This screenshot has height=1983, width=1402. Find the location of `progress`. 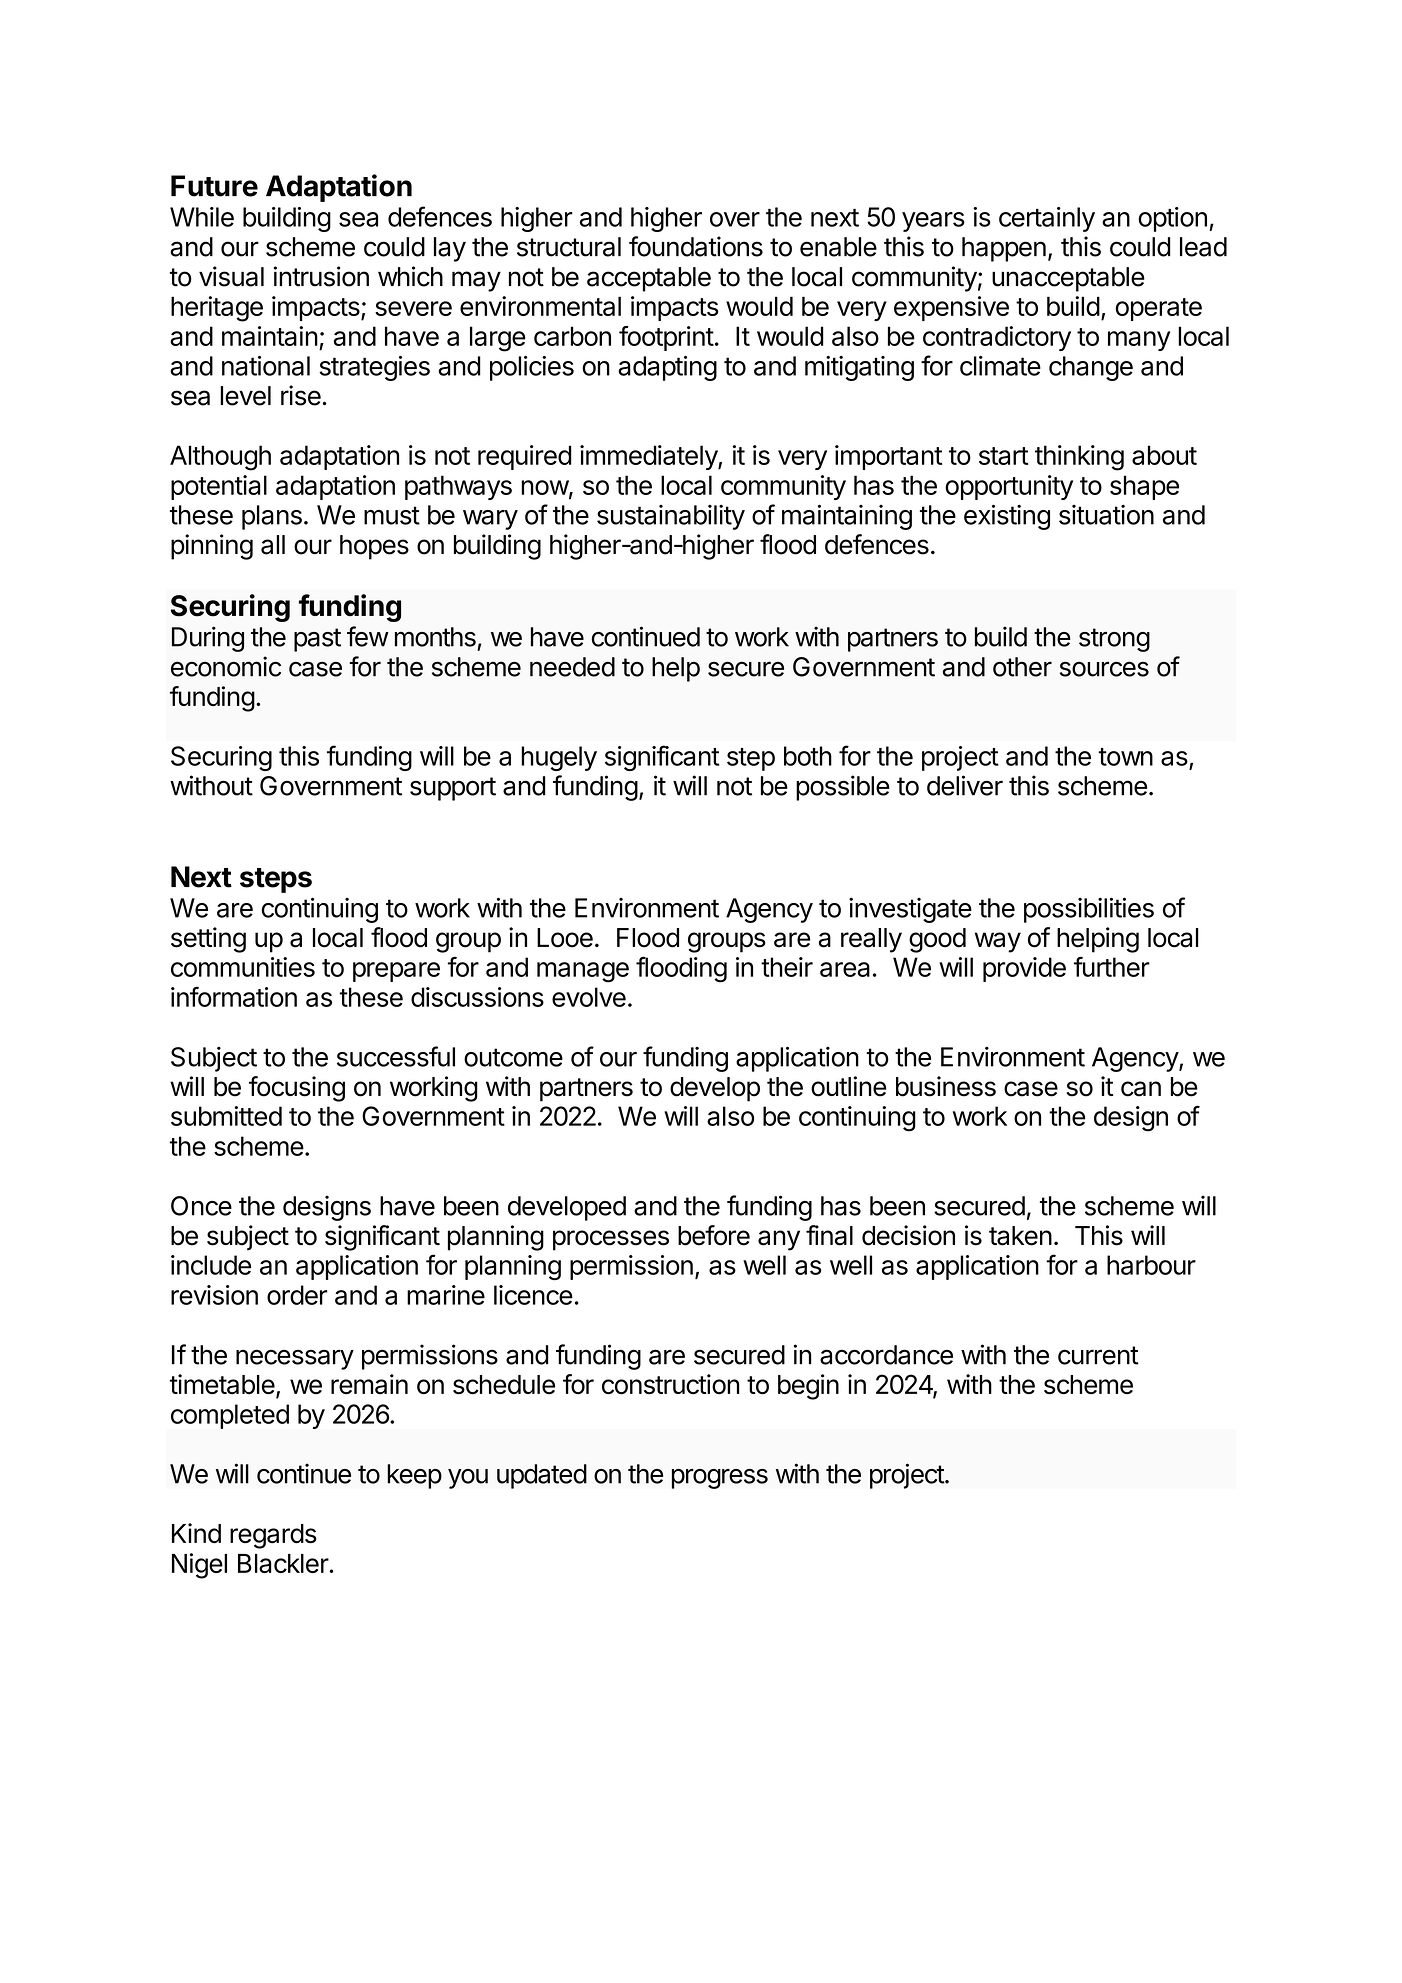

progress is located at coordinates (720, 1479).
